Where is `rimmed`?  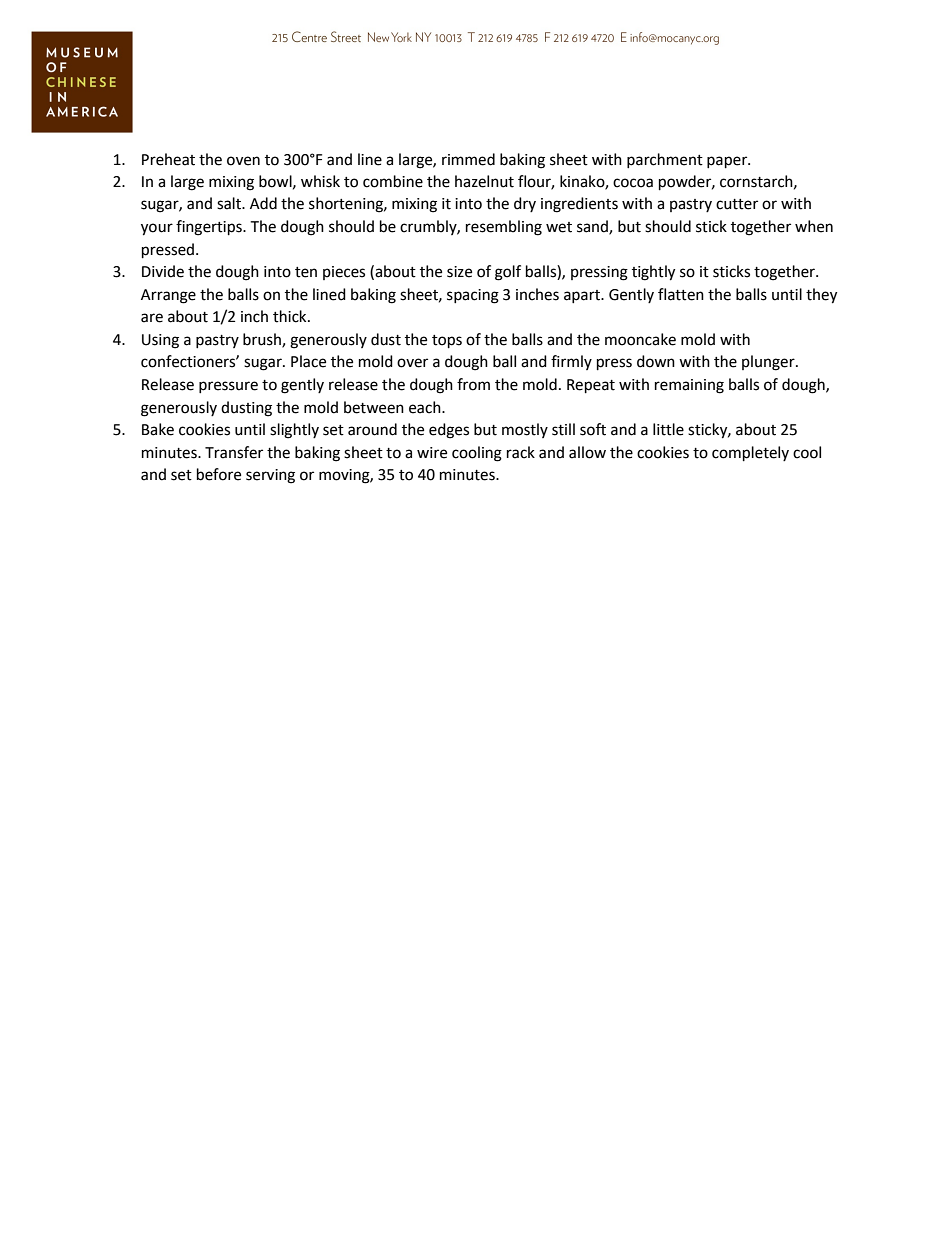
rimmed is located at coordinates (468, 159).
